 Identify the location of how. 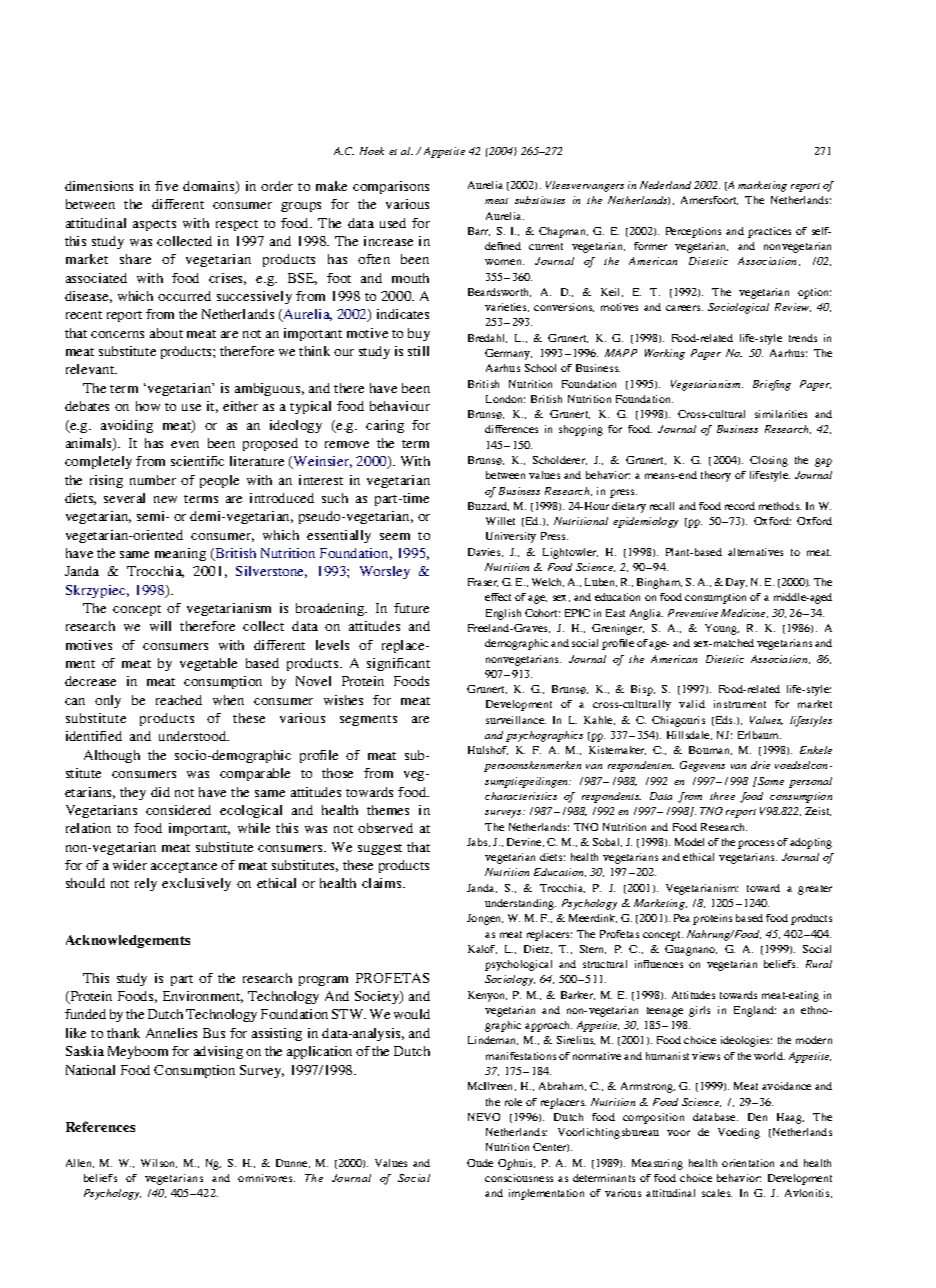
(148, 406).
